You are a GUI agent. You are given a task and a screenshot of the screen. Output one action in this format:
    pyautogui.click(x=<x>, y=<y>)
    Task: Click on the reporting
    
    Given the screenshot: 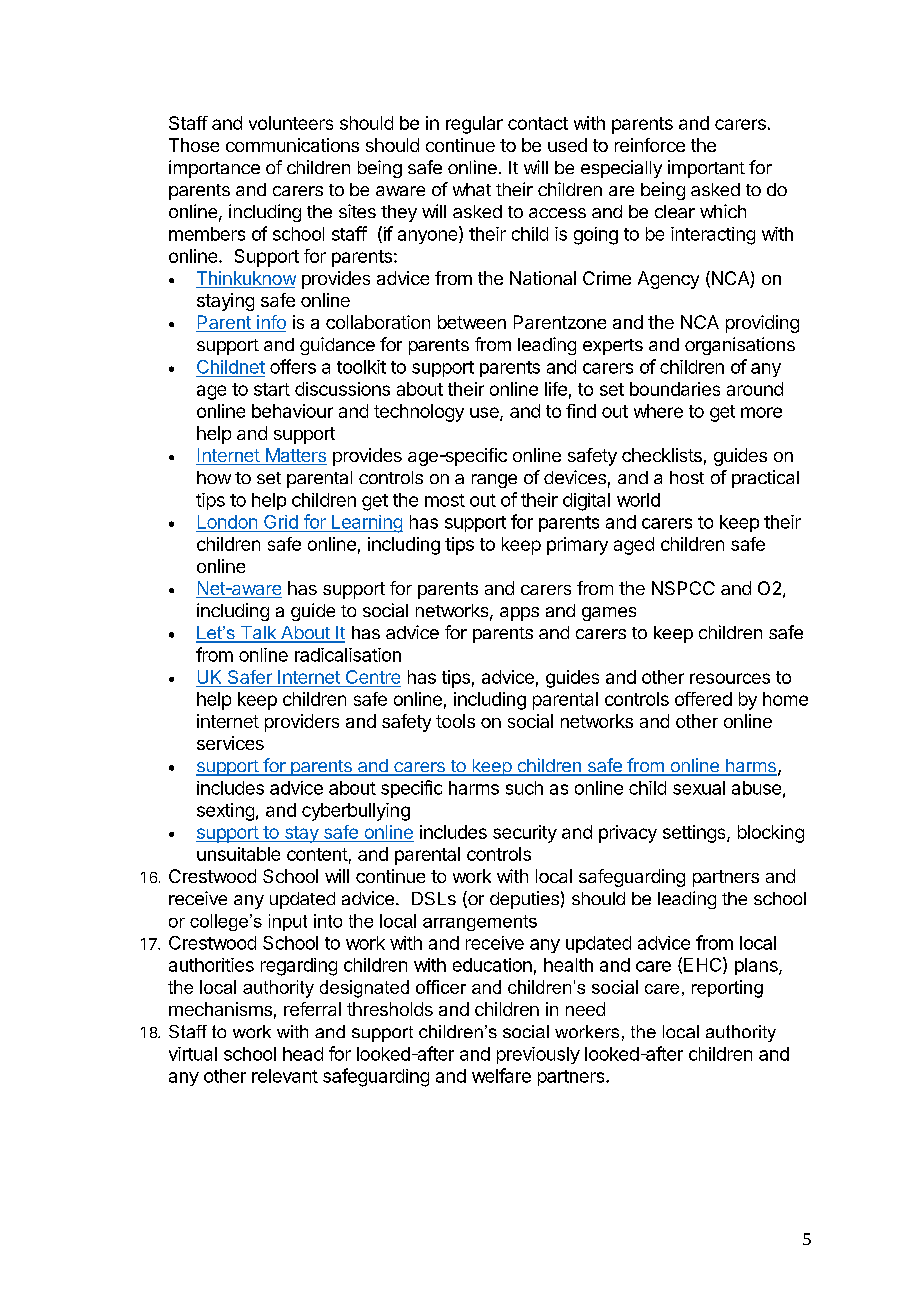 What is the action you would take?
    pyautogui.click(x=727, y=989)
